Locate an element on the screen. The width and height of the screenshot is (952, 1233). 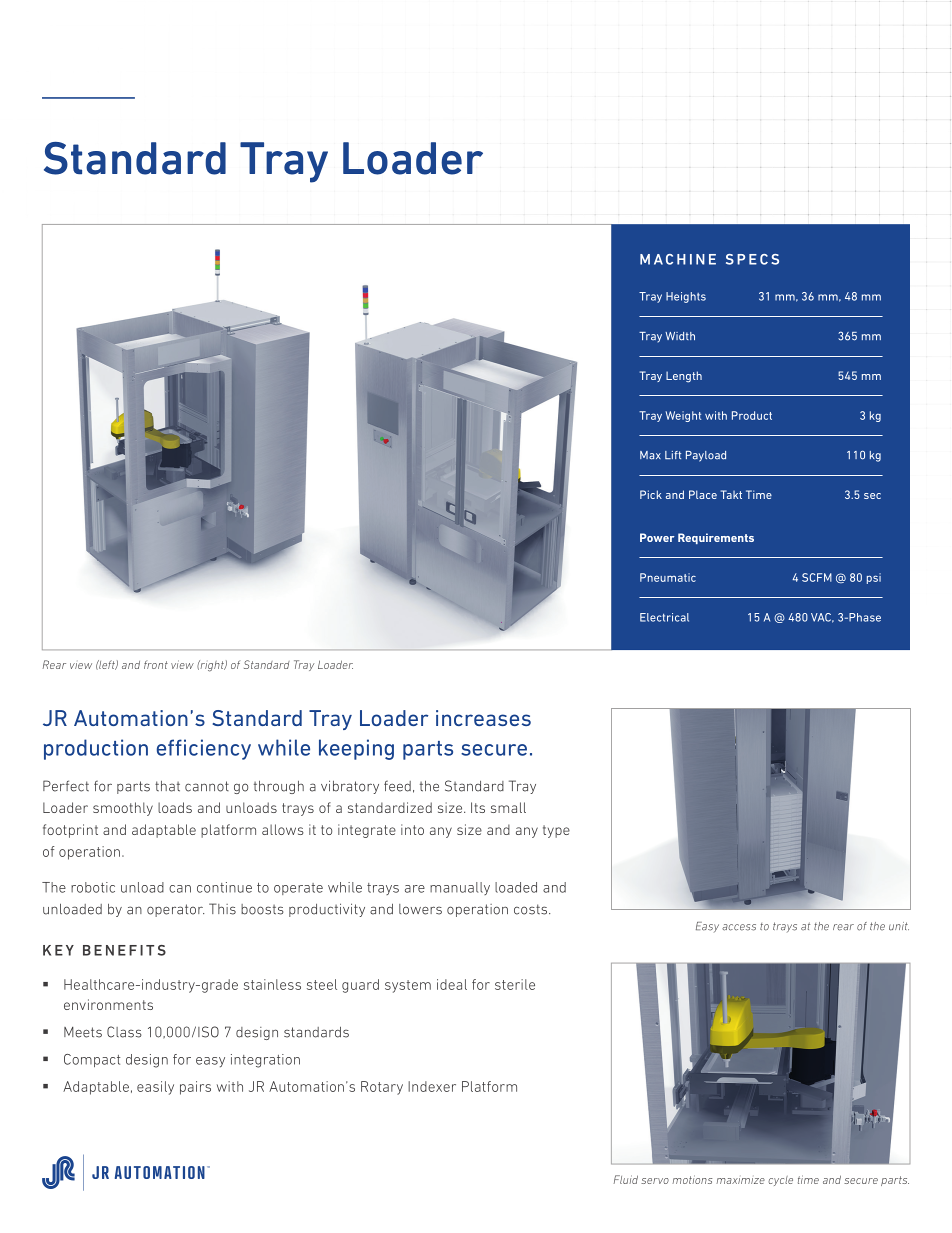
efficiency is located at coordinates (204, 749).
